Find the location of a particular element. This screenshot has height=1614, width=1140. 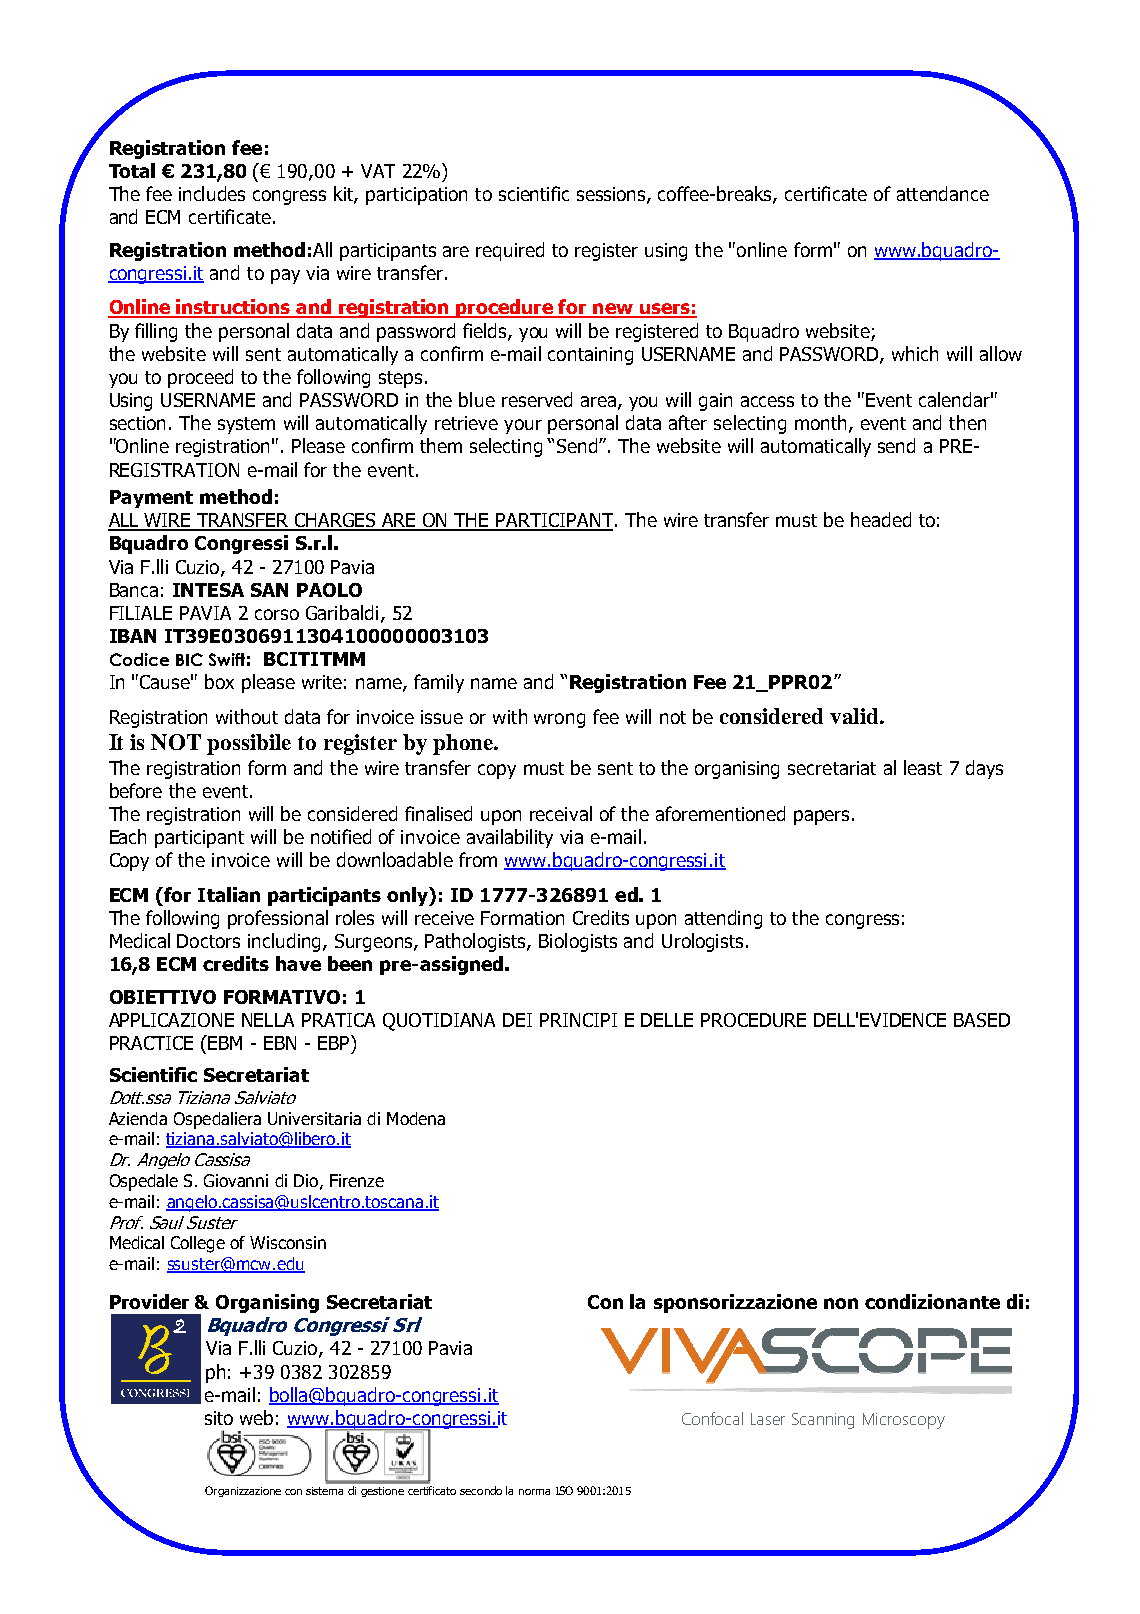

ISO is located at coordinates (564, 1490).
